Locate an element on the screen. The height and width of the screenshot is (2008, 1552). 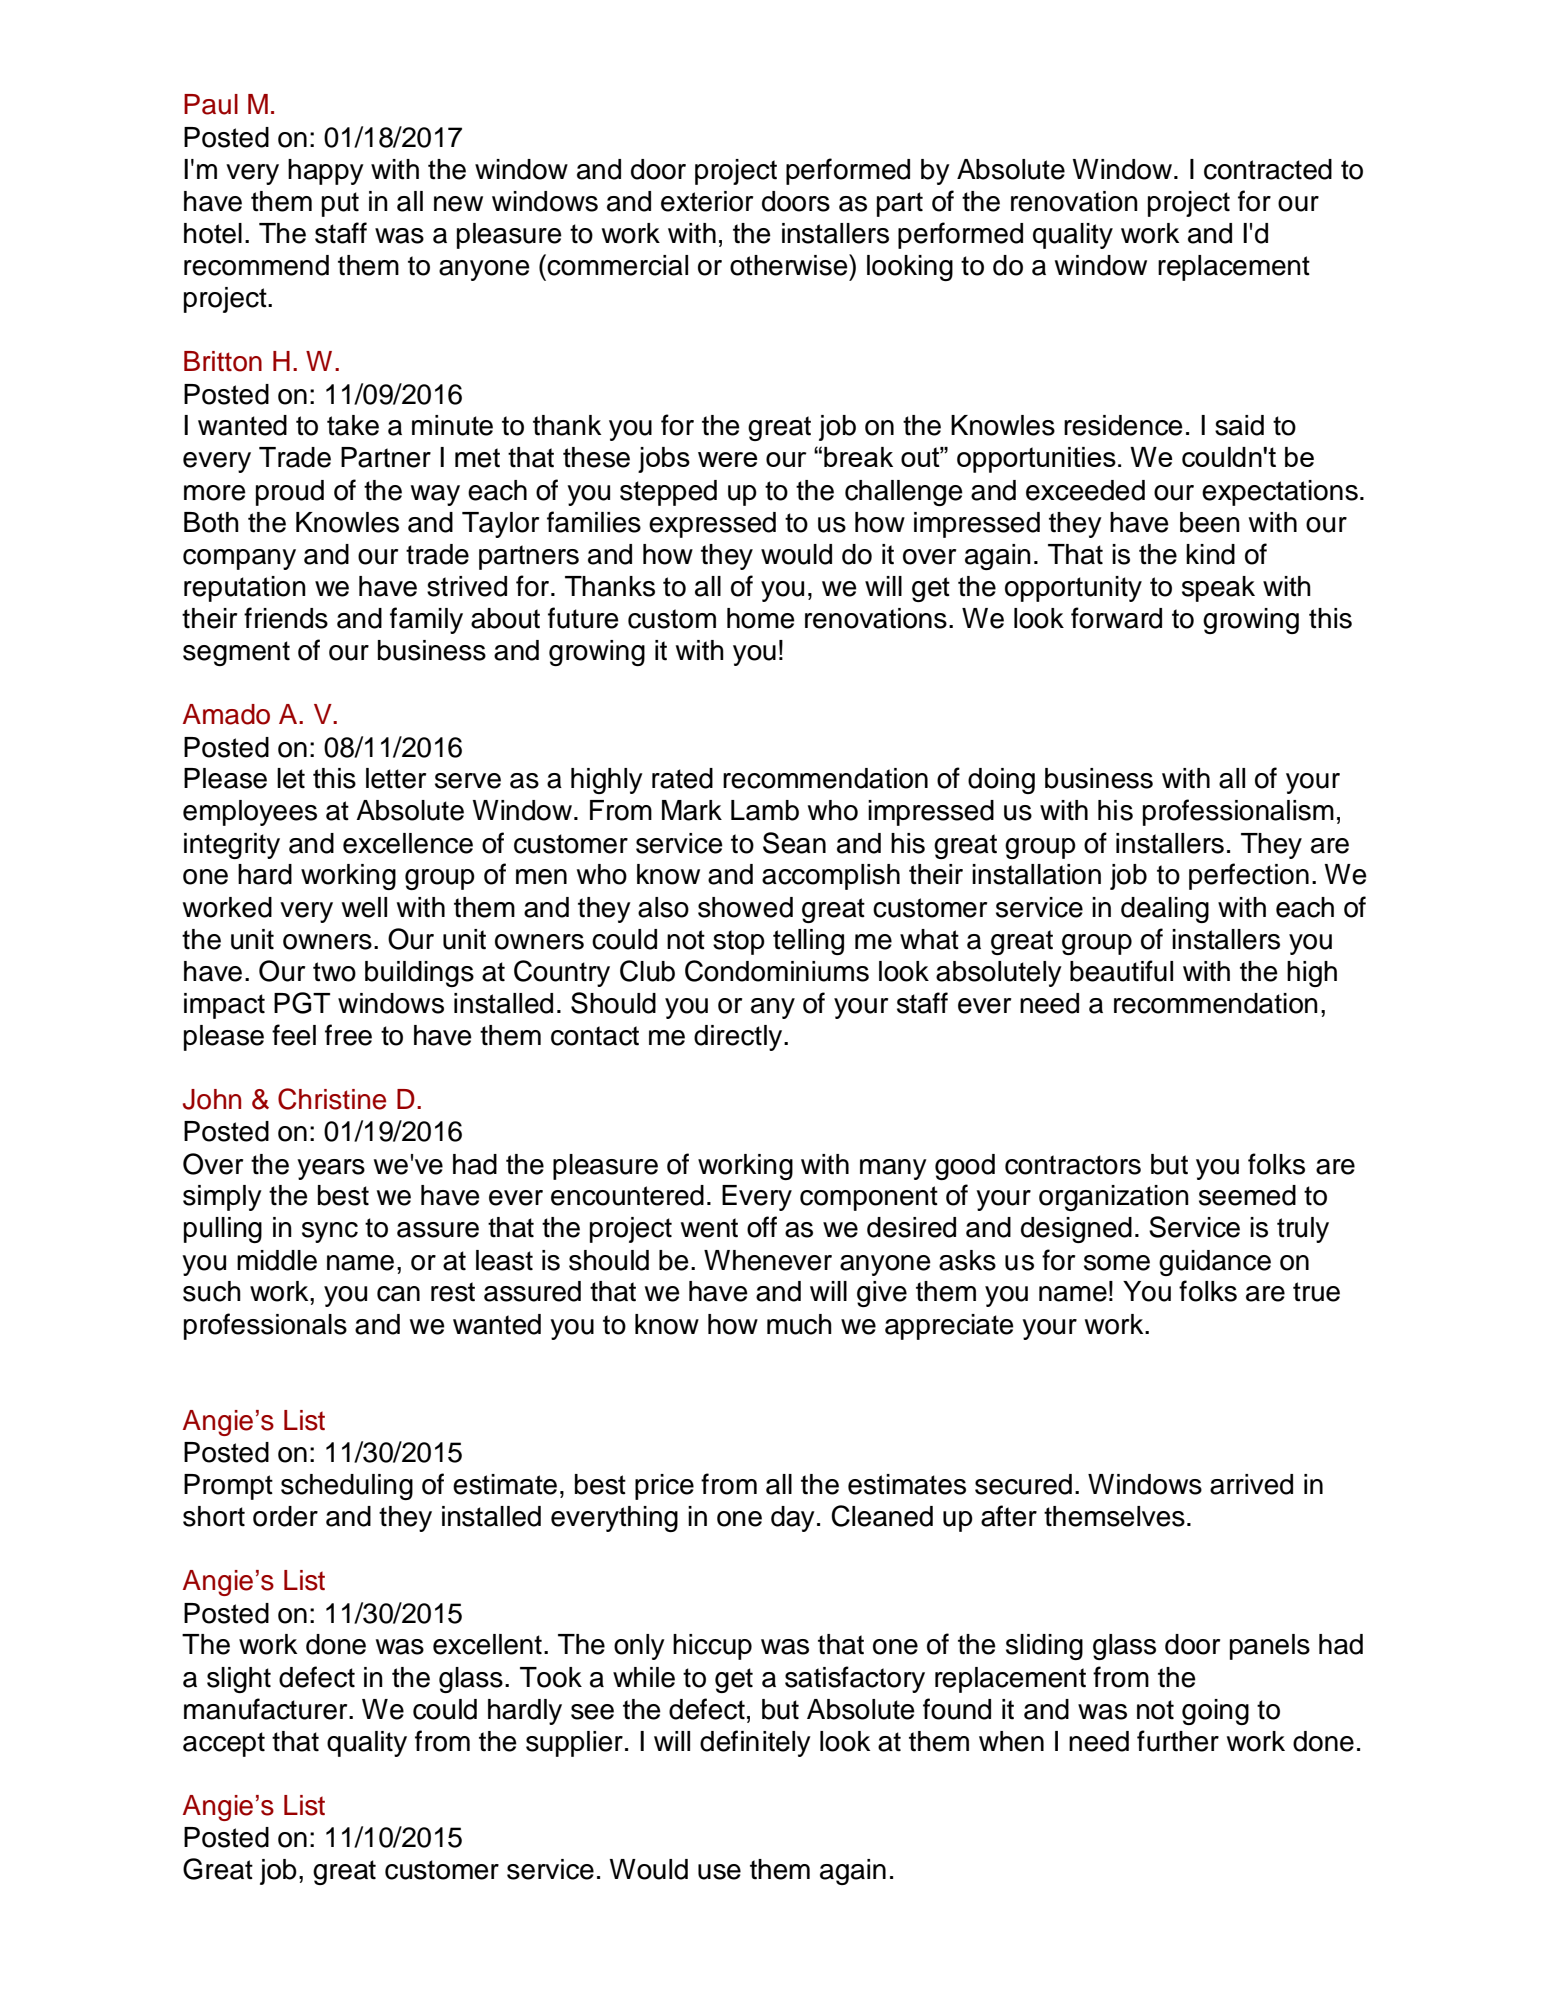
contracted is located at coordinates (1268, 169).
